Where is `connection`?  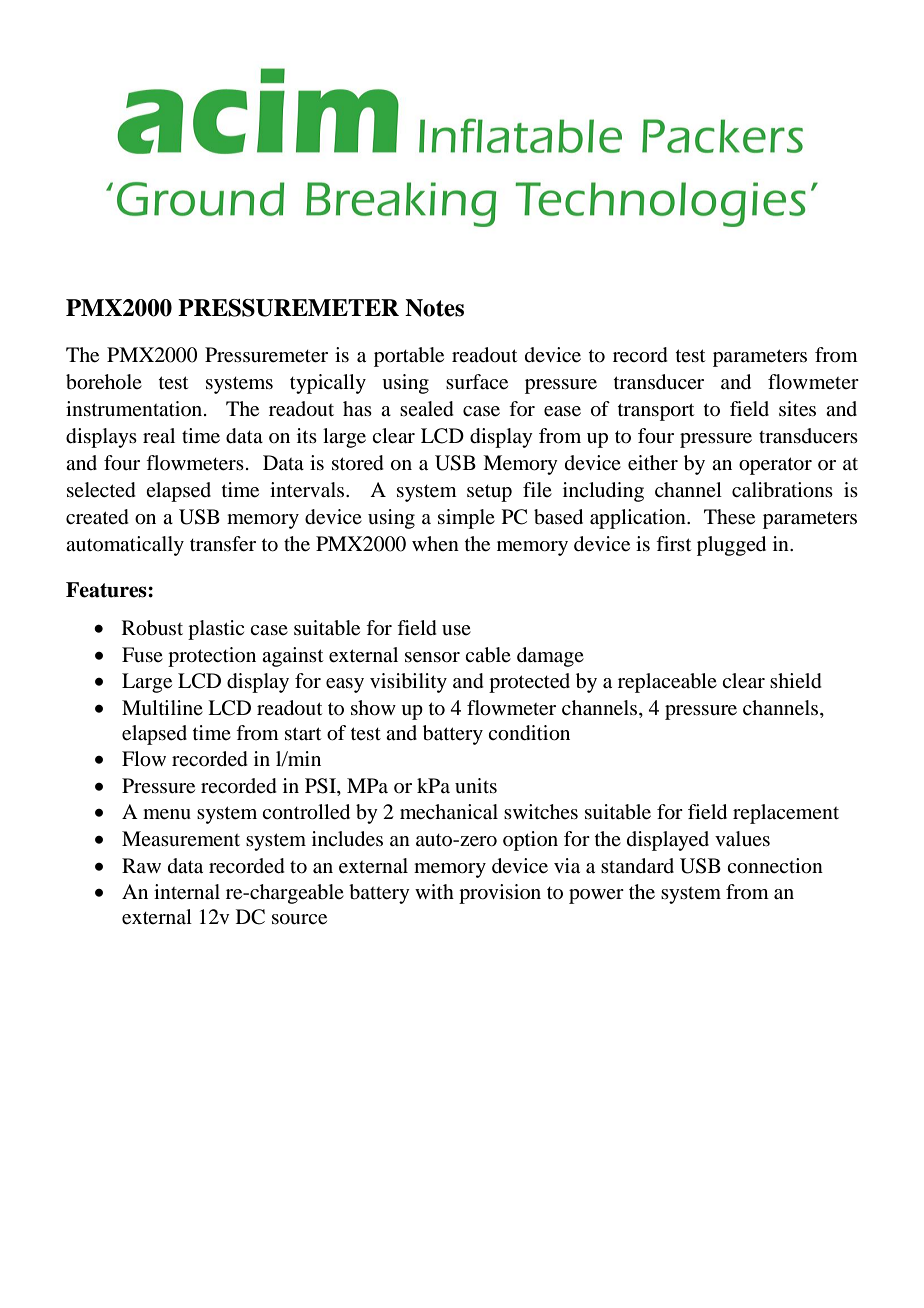 connection is located at coordinates (775, 866).
